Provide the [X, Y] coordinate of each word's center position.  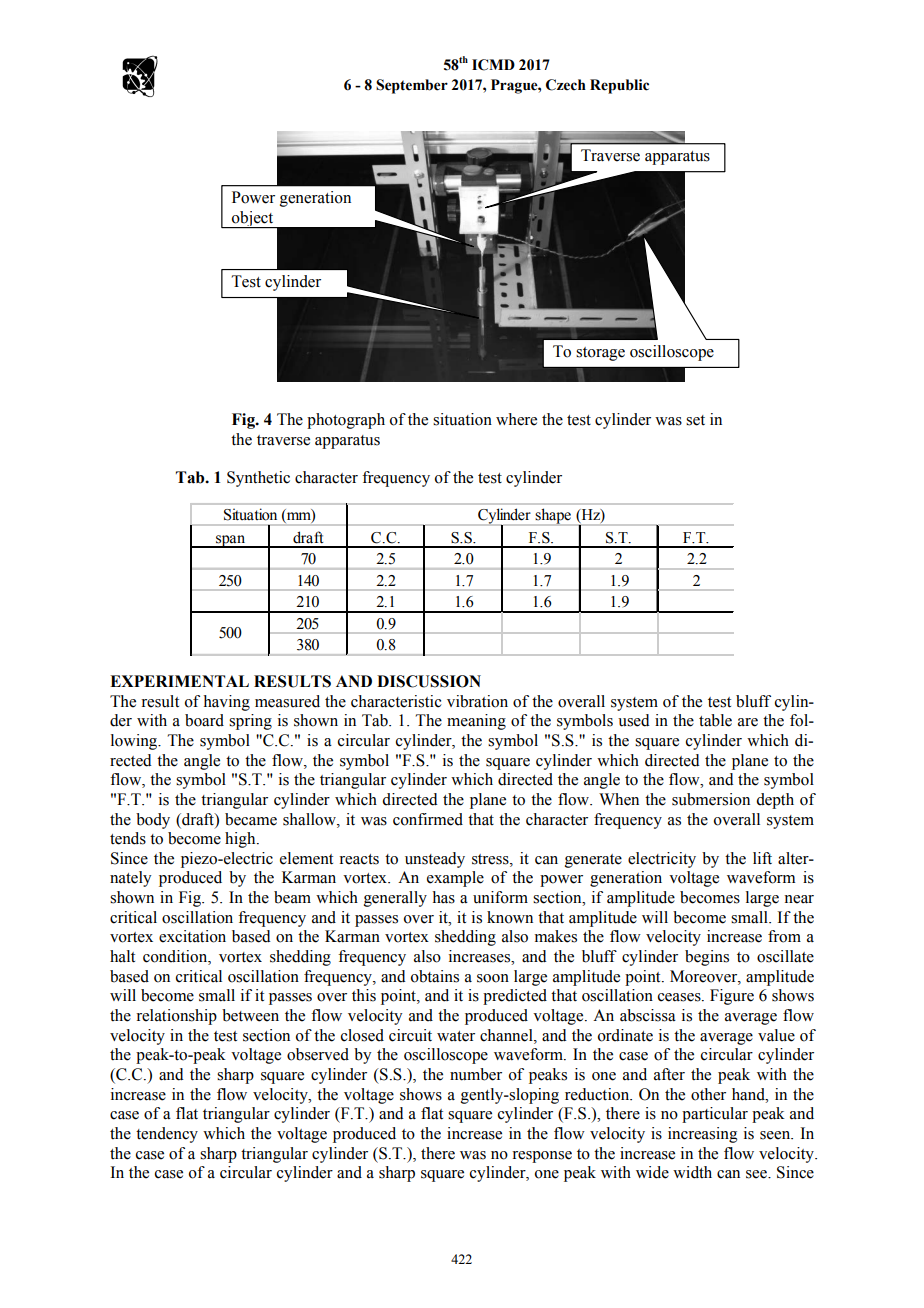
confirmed [428, 819]
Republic [619, 86]
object [253, 220]
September [412, 86]
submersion [711, 799]
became [251, 819]
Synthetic [258, 479]
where [516, 419]
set [695, 420]
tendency [167, 1135]
